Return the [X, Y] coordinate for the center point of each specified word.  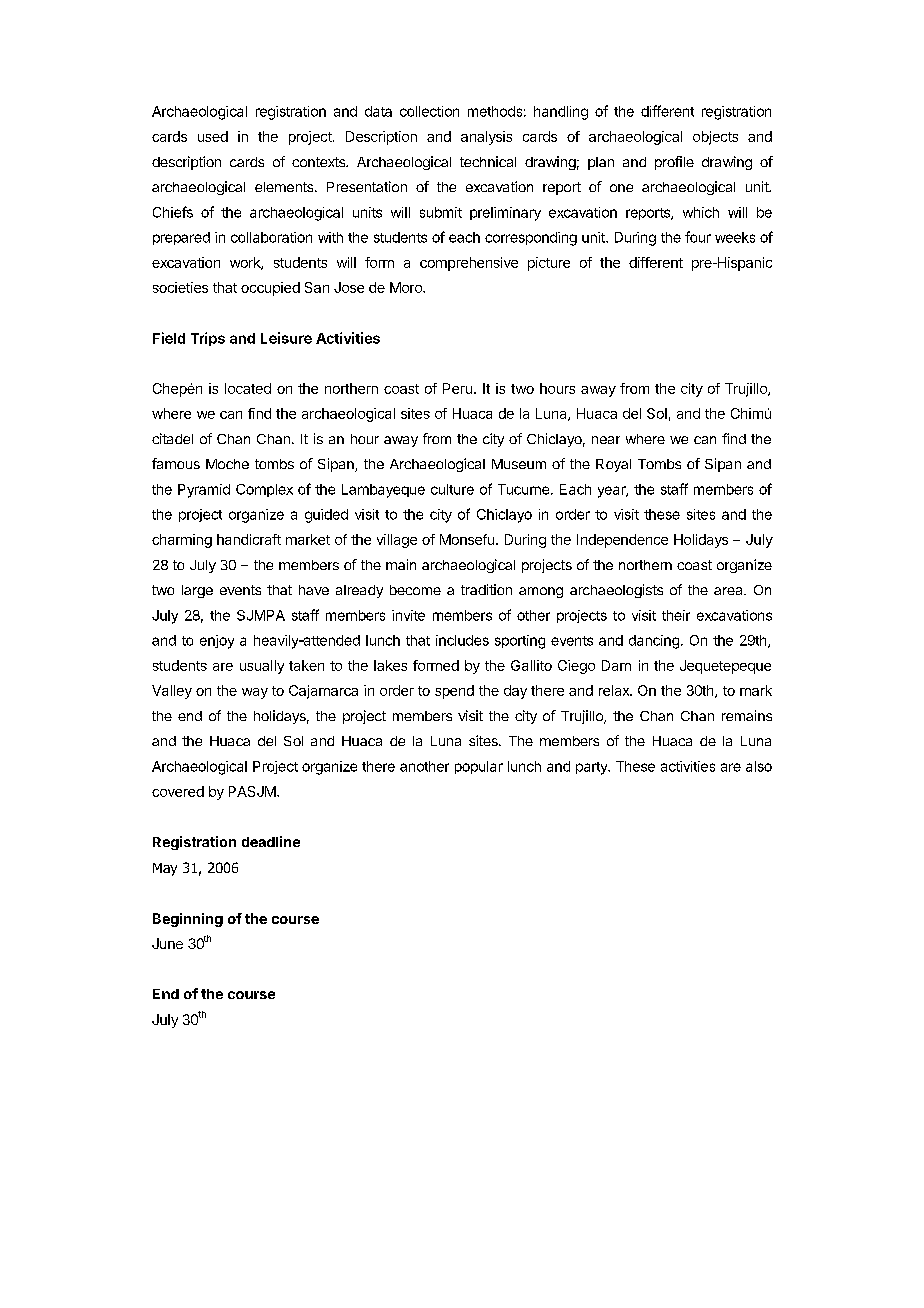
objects [715, 138]
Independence [622, 541]
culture [452, 489]
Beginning [188, 920]
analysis [486, 138]
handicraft [249, 539]
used [213, 136]
